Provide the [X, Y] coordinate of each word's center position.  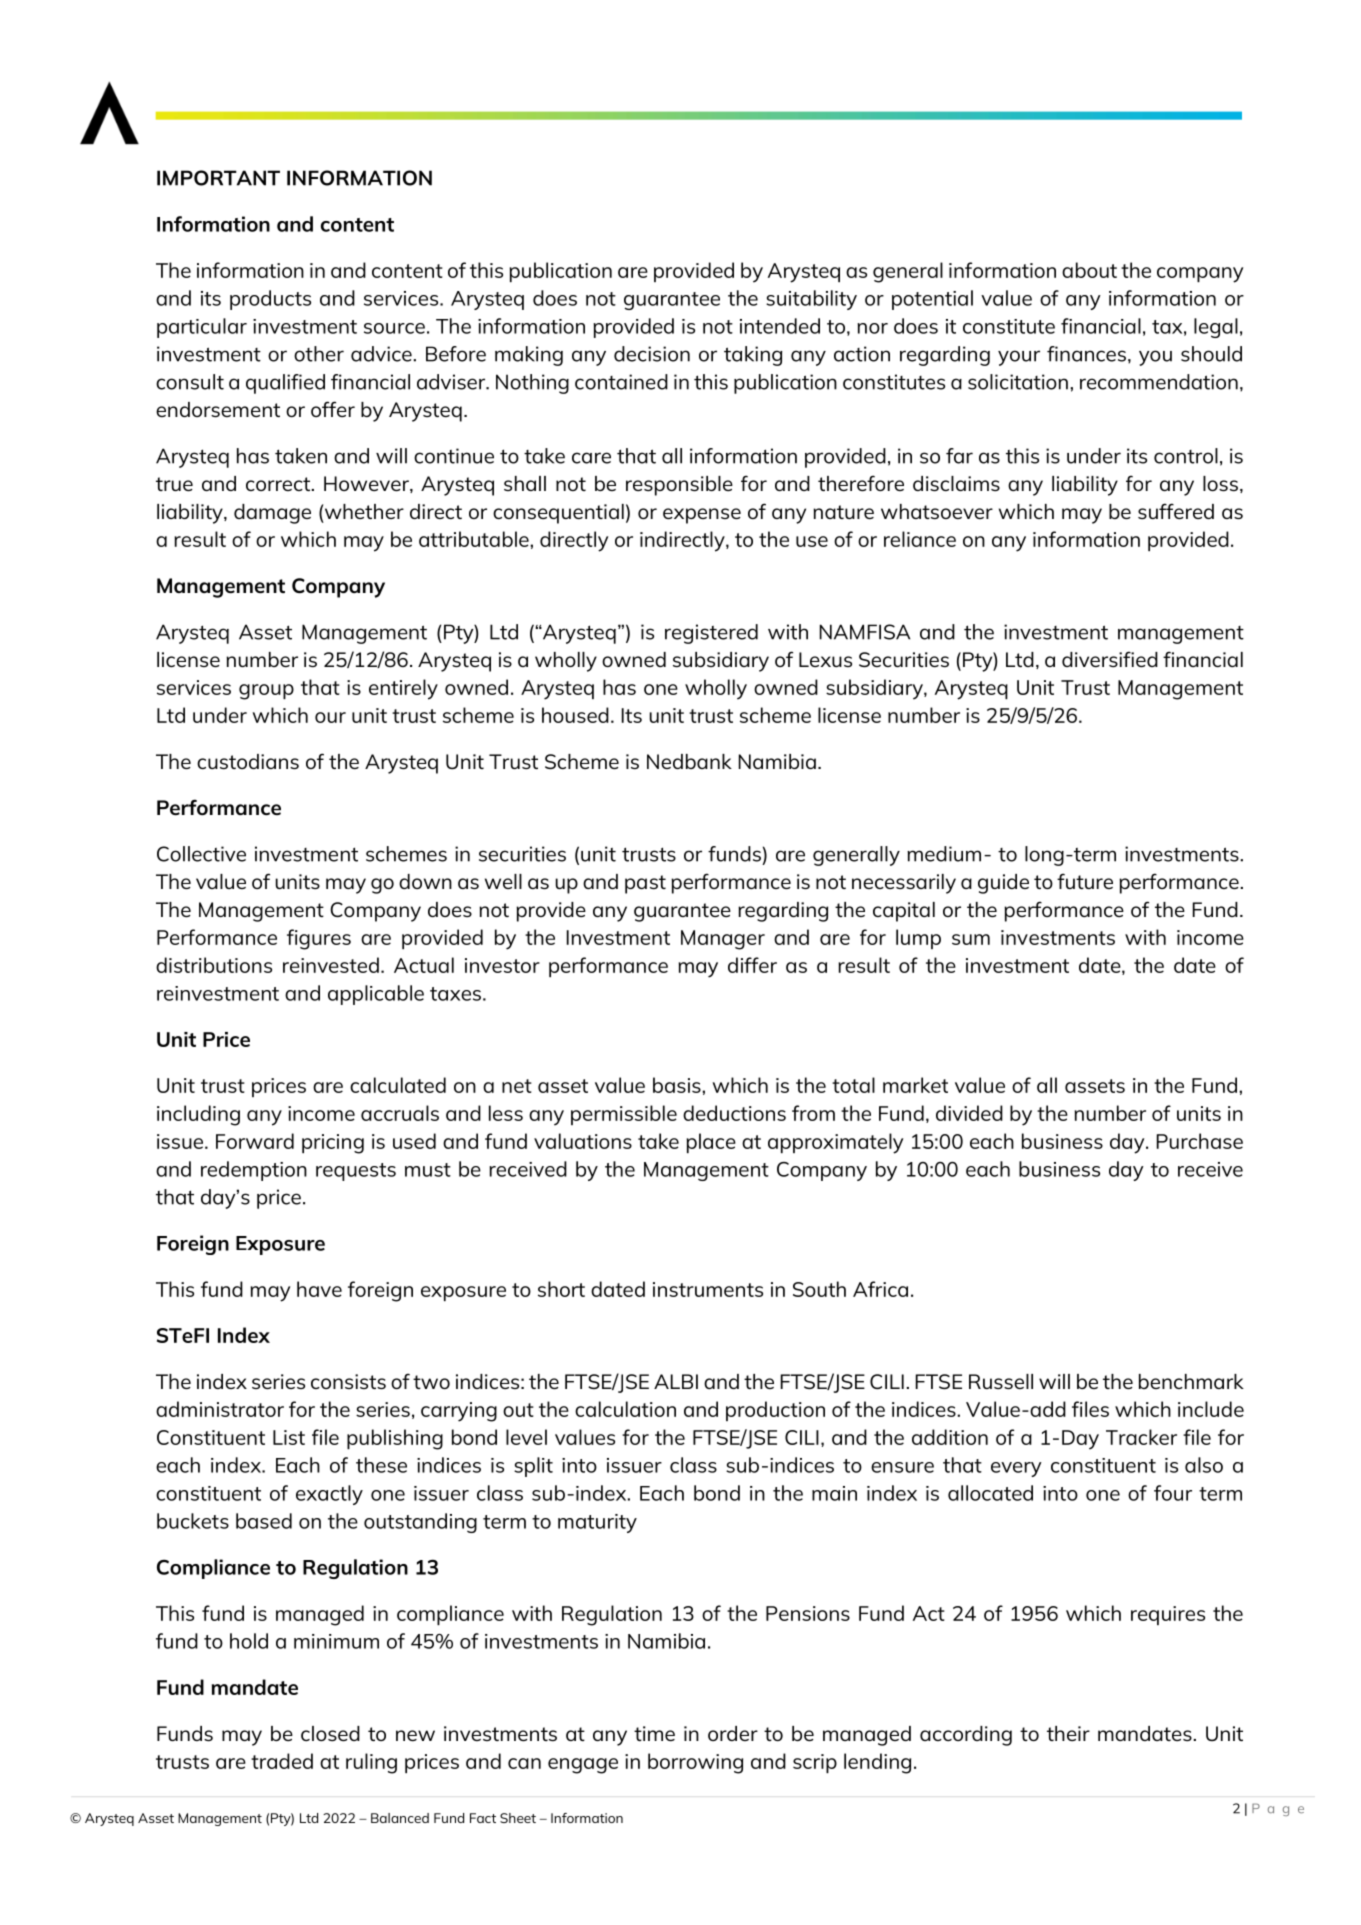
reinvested [331, 965]
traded [282, 1761]
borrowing [695, 1763]
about [1089, 270]
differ [752, 965]
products [270, 300]
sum [971, 939]
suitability [811, 300]
